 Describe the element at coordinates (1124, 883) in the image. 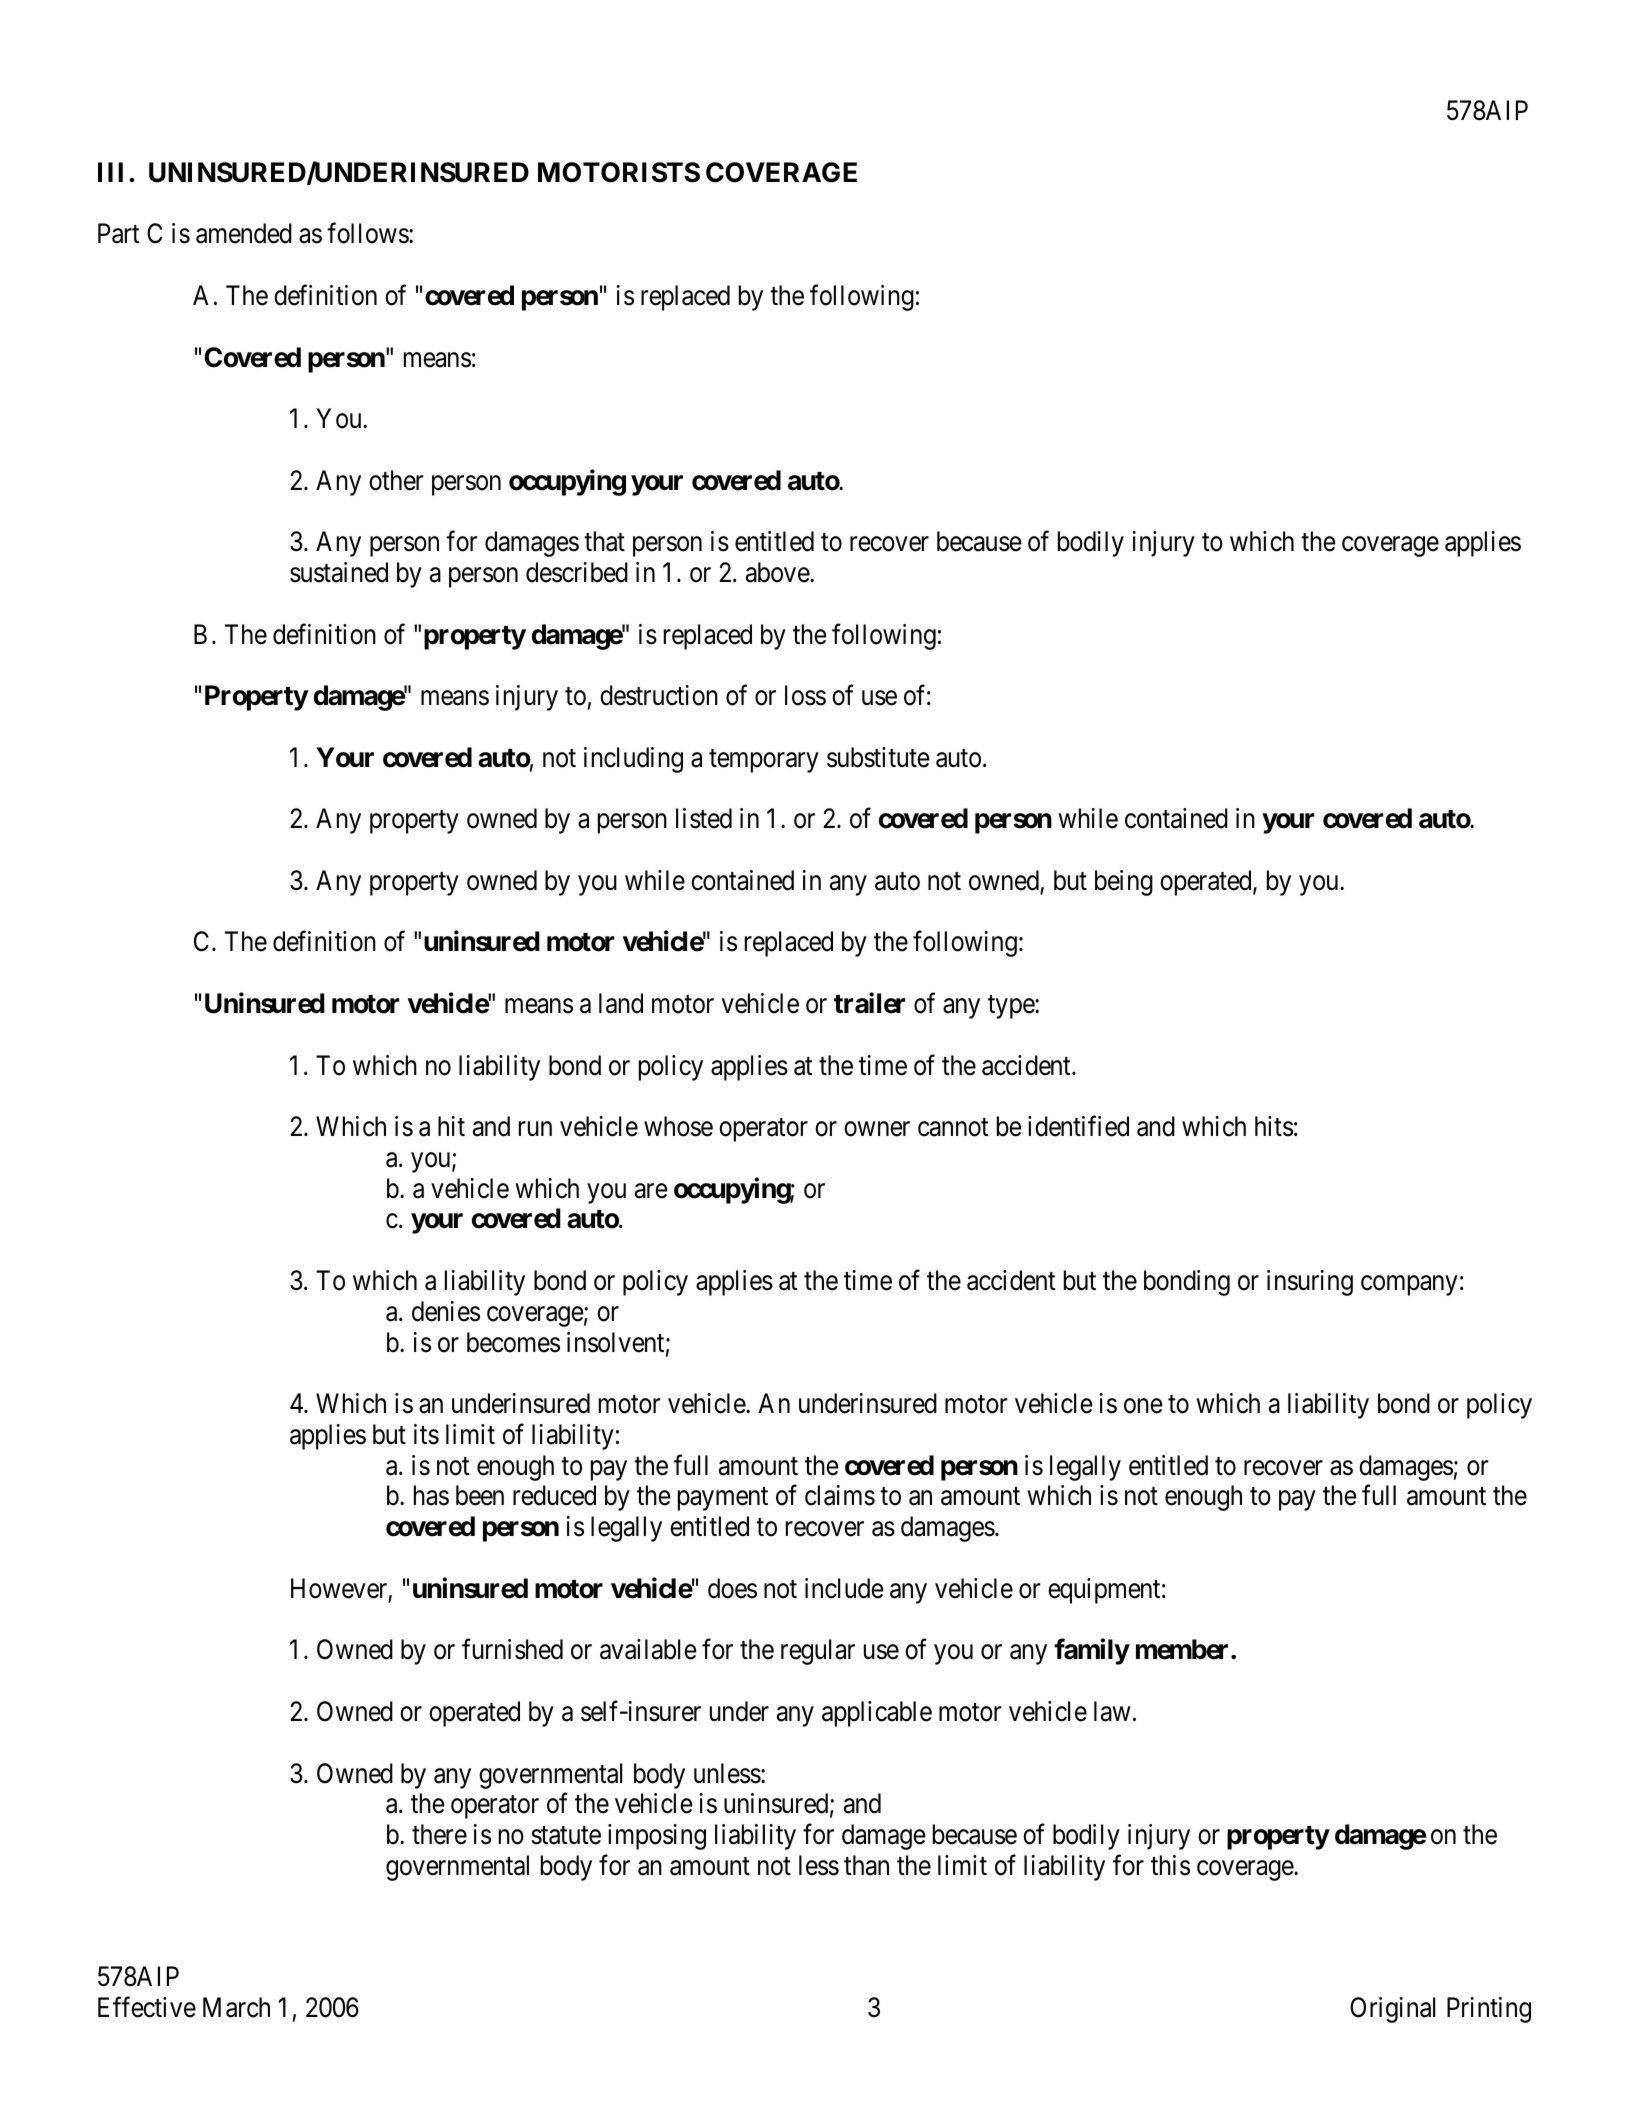

I see `being` at that location.
